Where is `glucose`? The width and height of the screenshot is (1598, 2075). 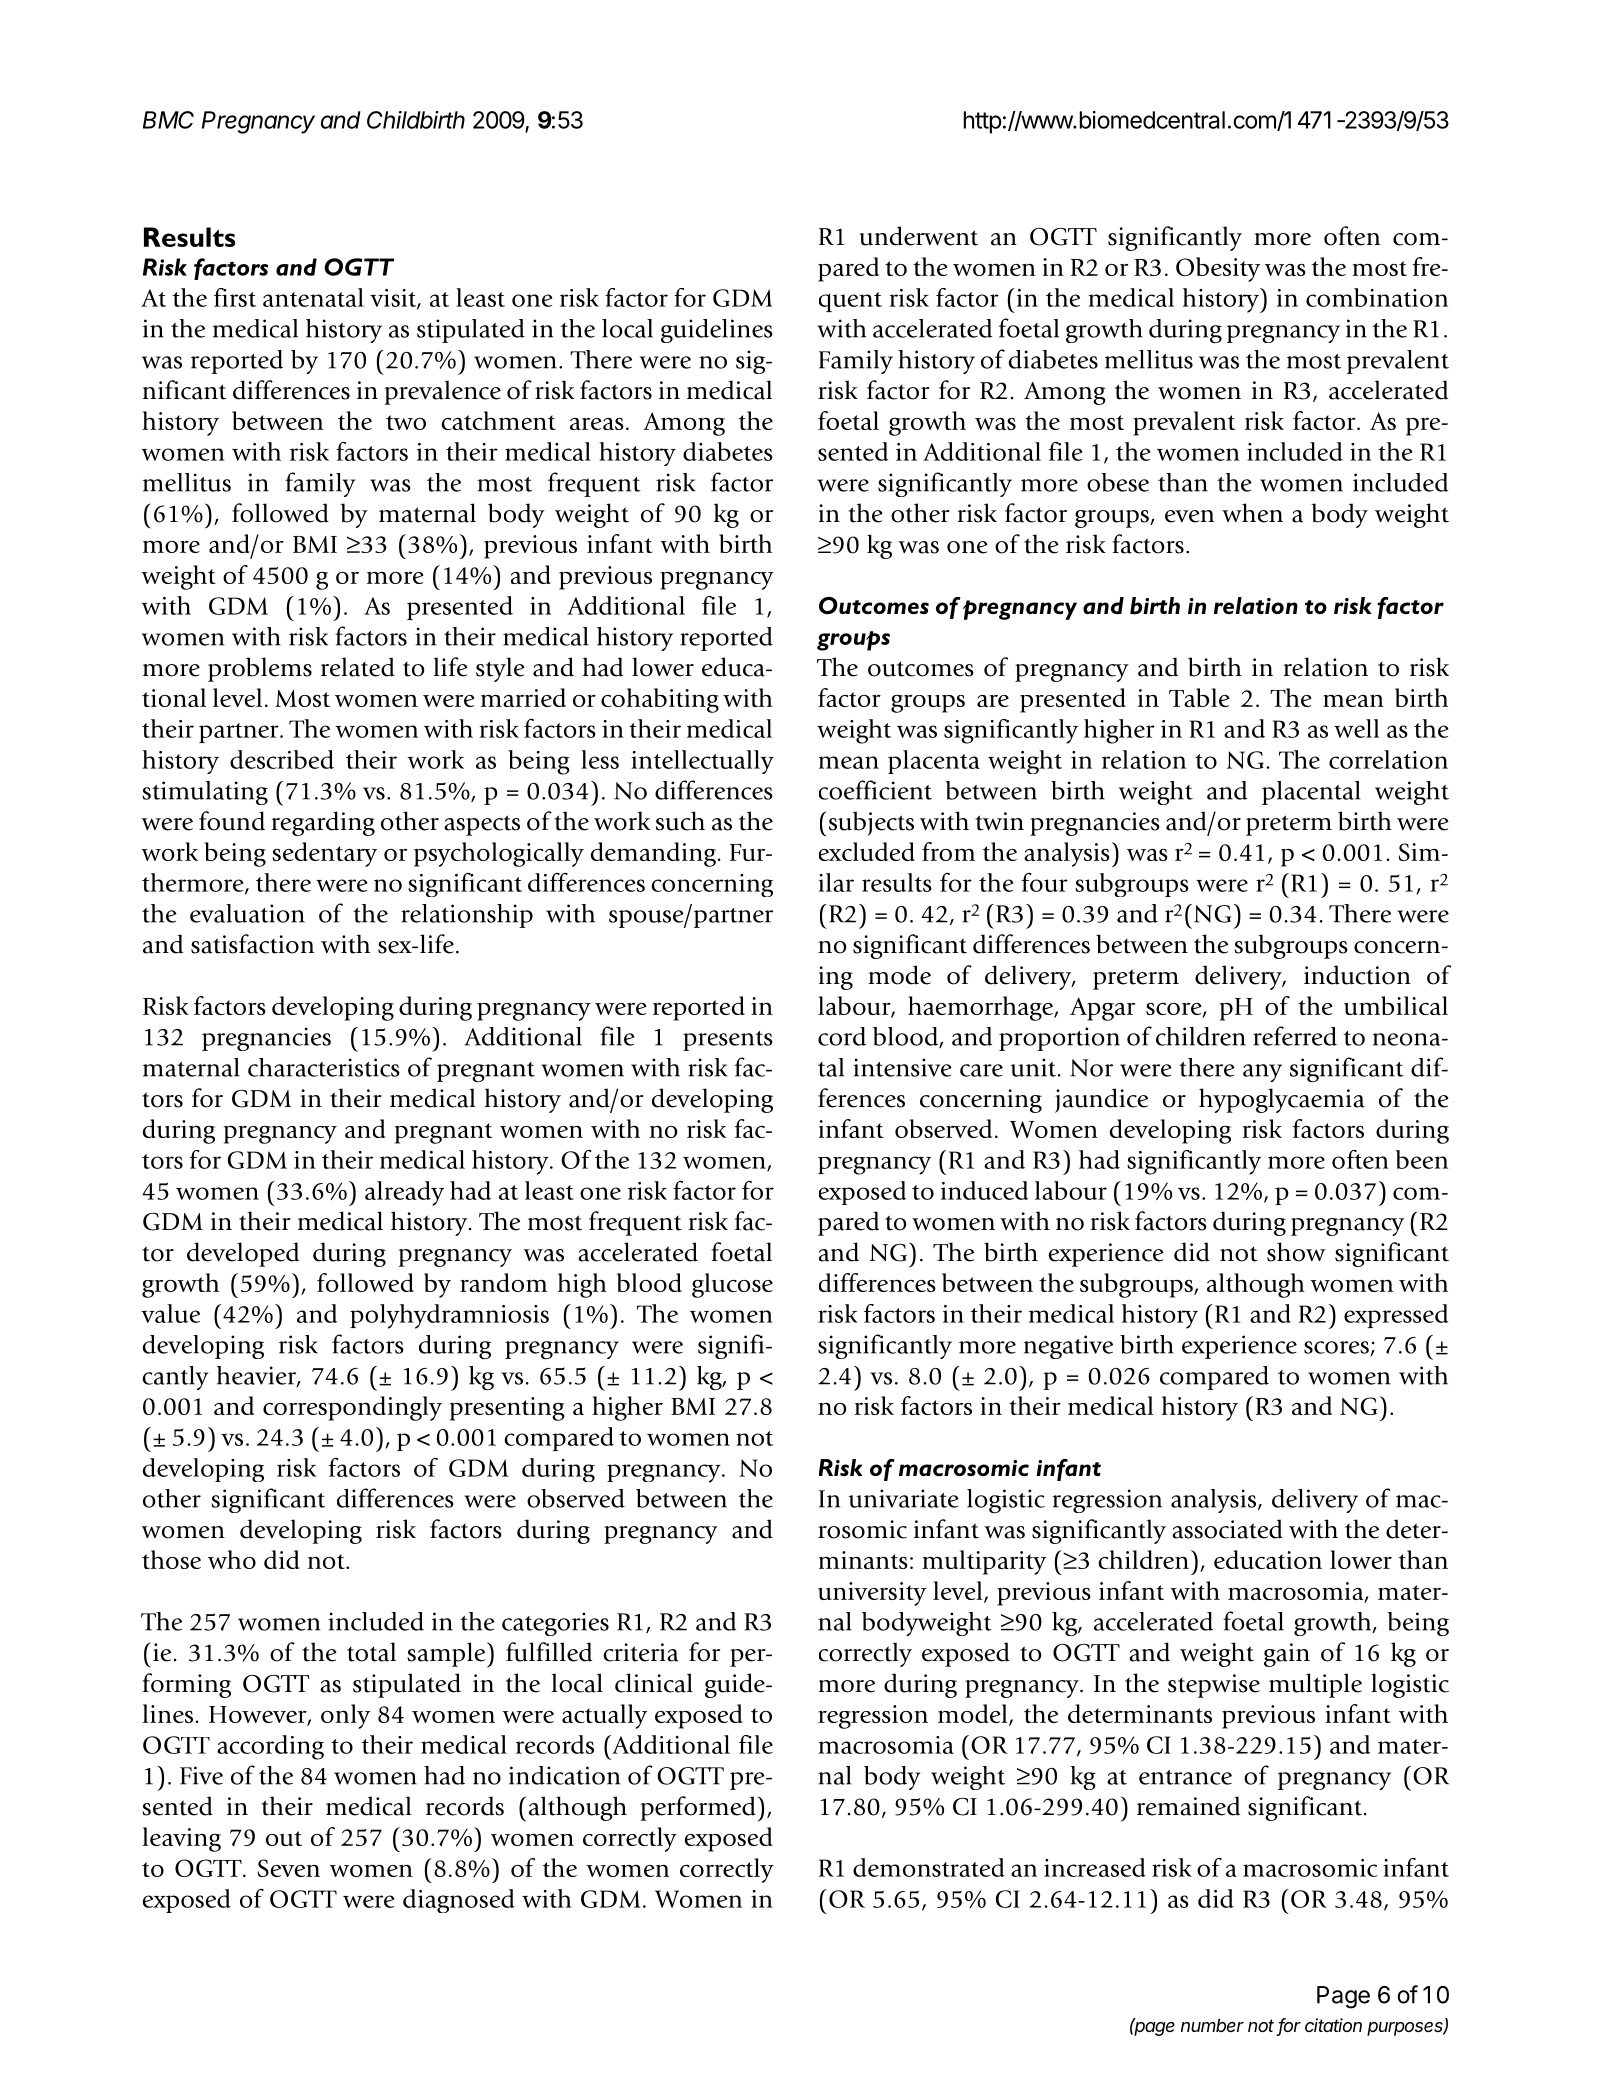
glucose is located at coordinates (732, 1285).
